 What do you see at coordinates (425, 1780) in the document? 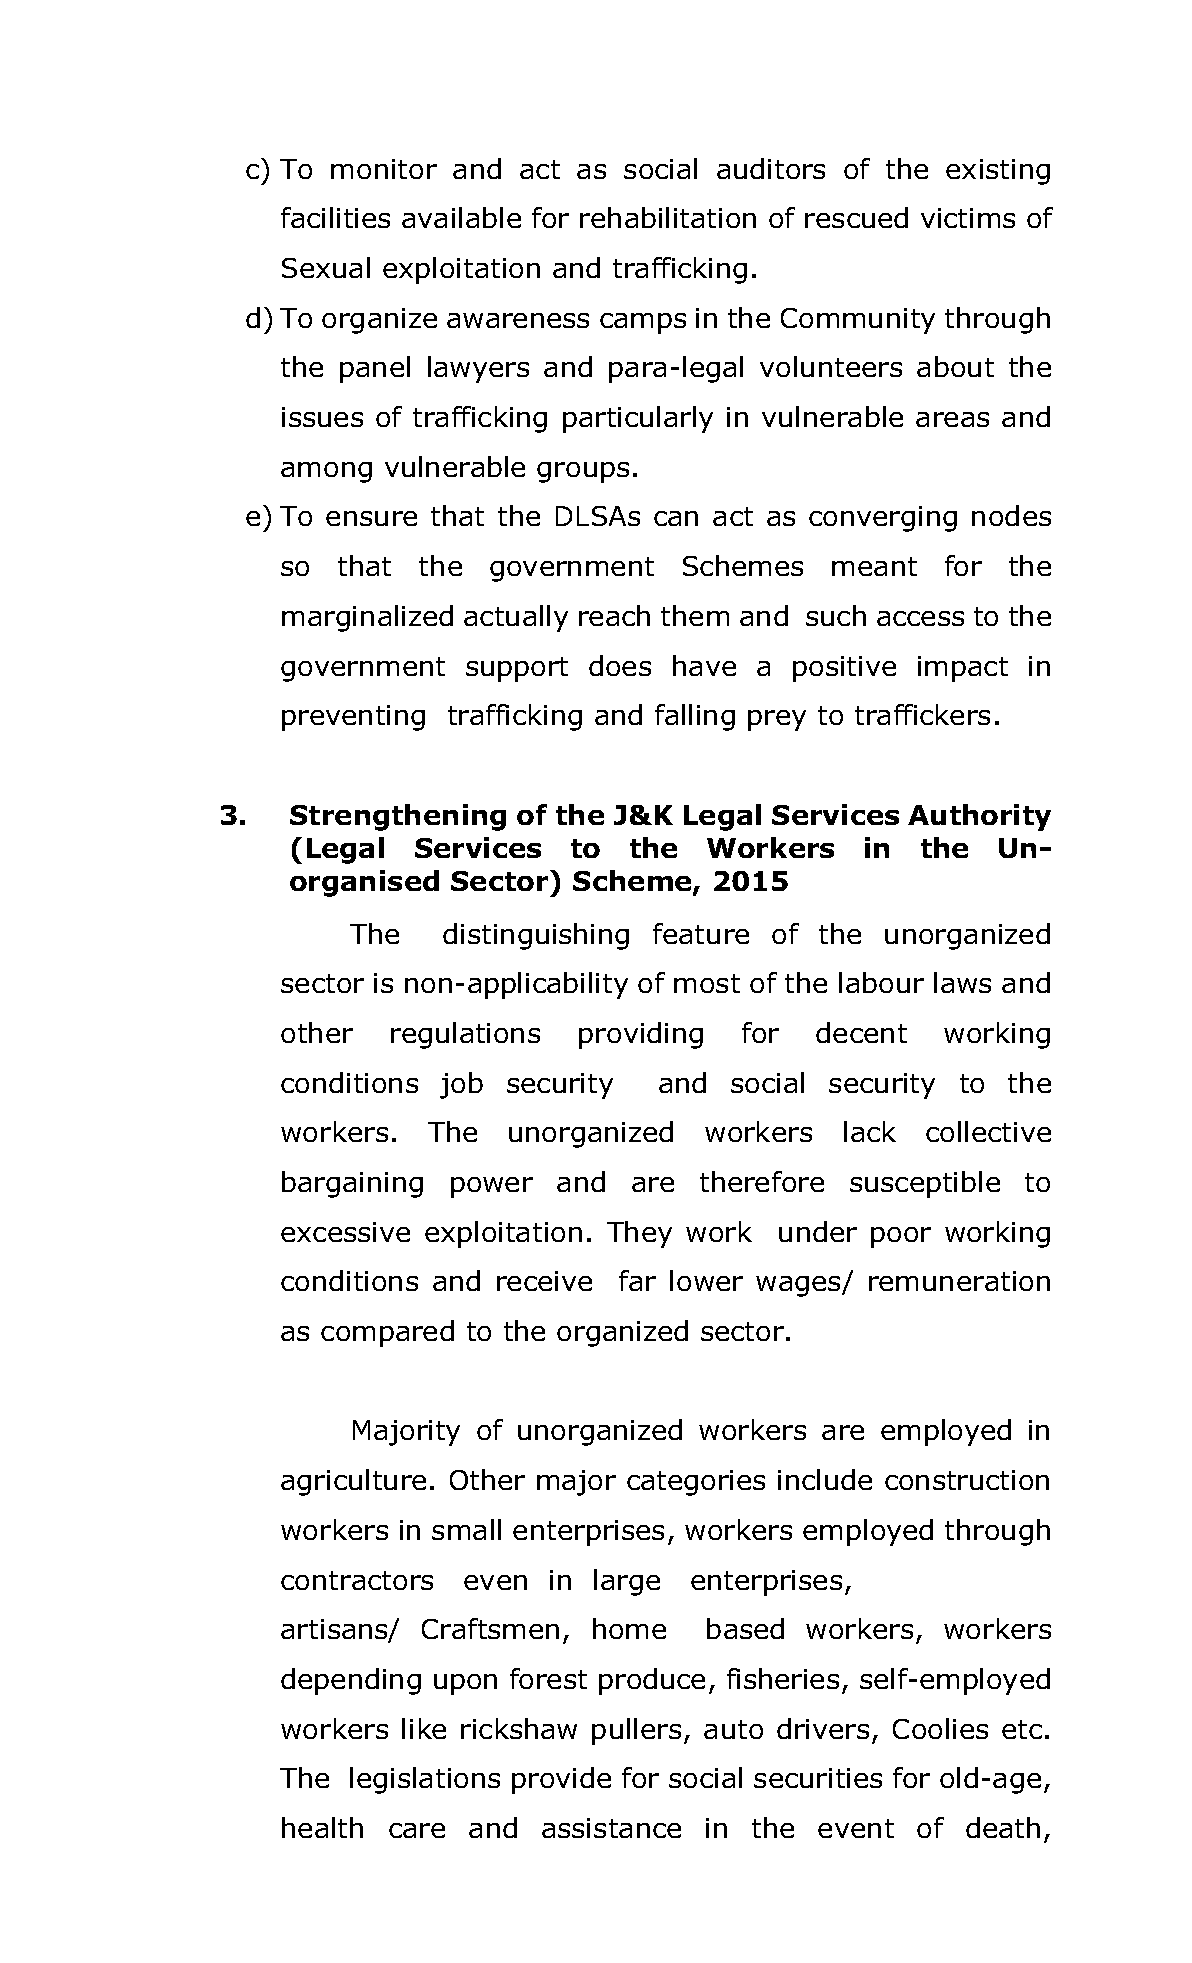
I see `legislations` at bounding box center [425, 1780].
